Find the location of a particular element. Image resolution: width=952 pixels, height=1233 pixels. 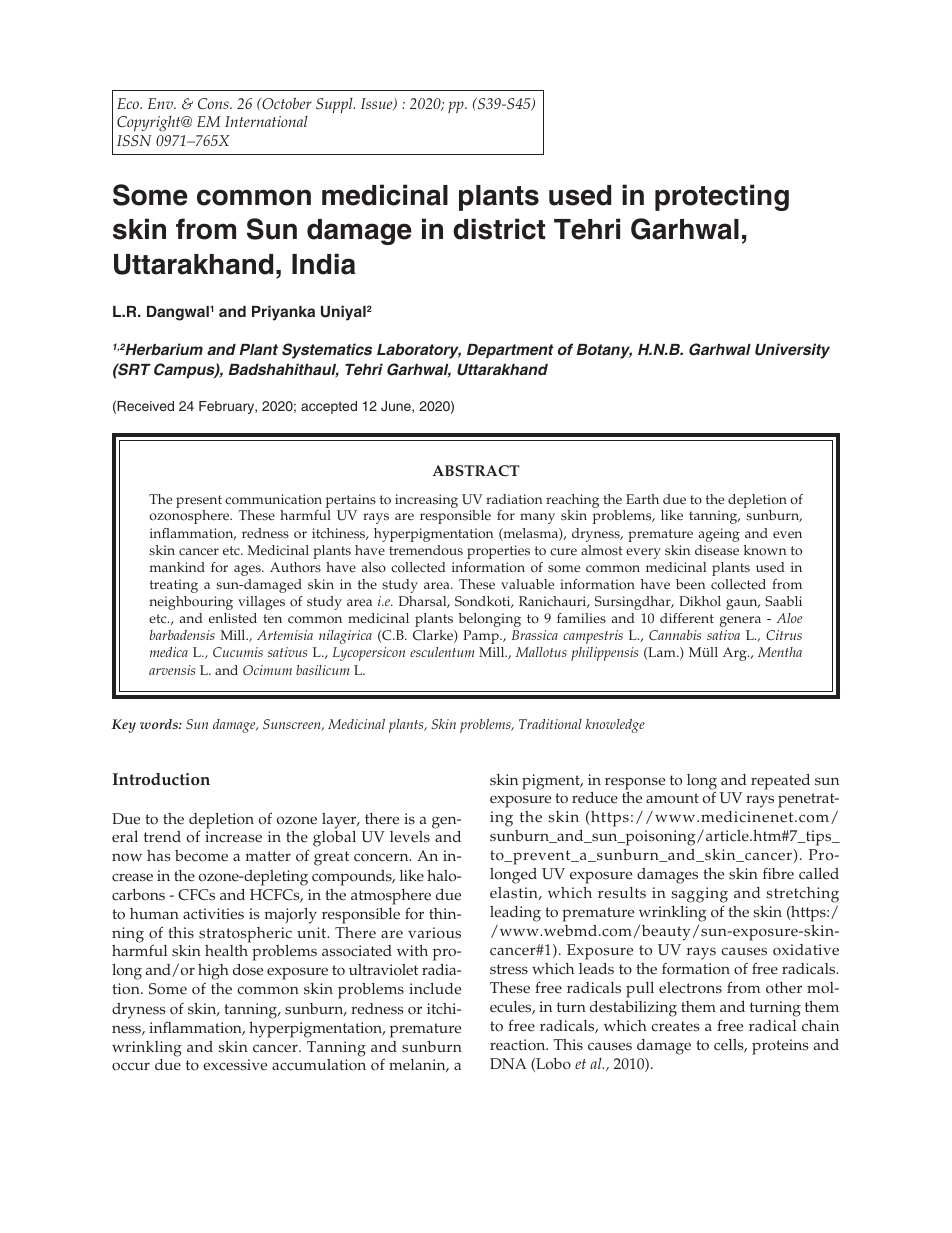

excessive is located at coordinates (235, 1065).
